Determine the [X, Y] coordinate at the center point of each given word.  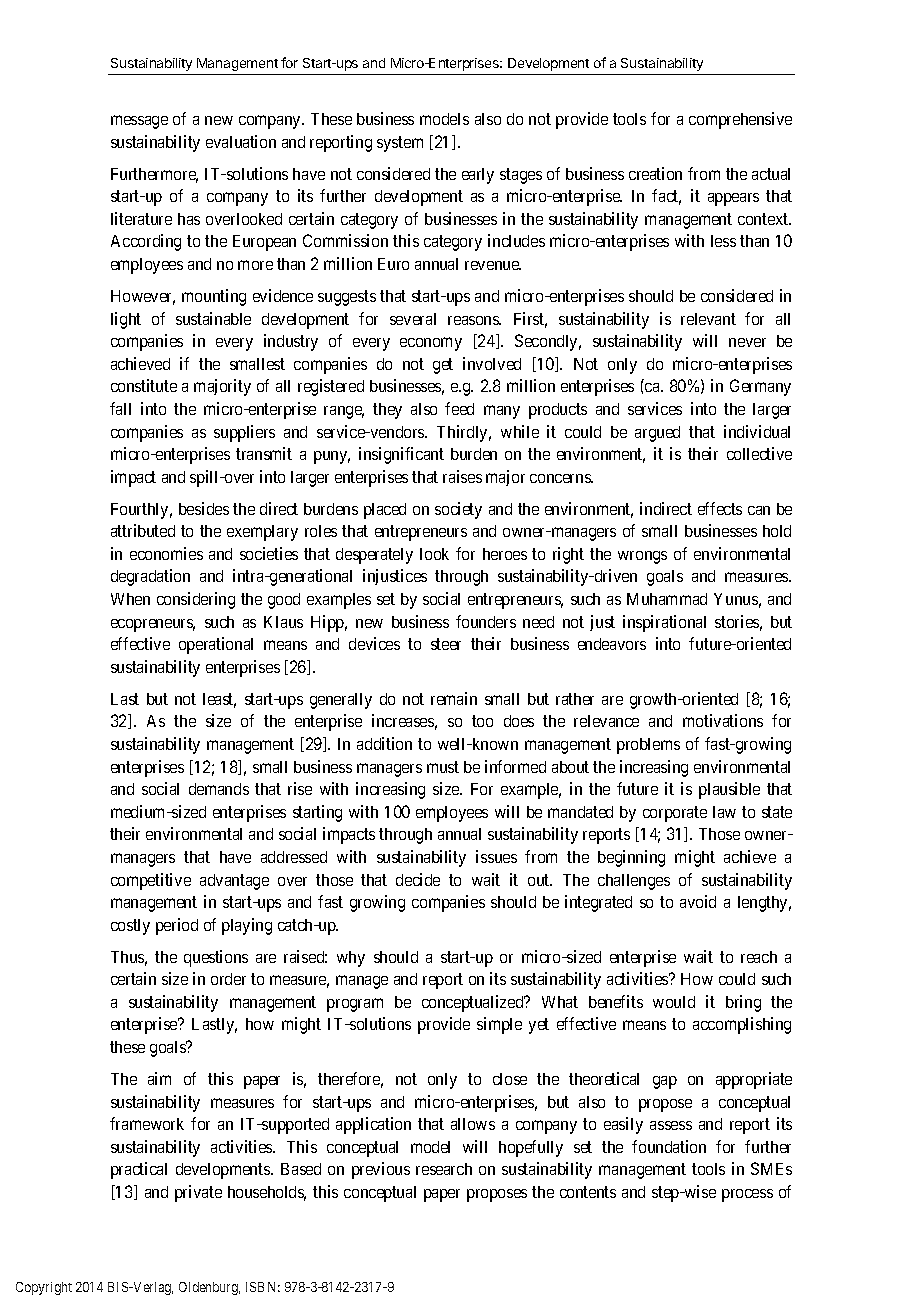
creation [655, 173]
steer [446, 644]
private [198, 1193]
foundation [669, 1146]
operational [216, 645]
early [478, 176]
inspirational [664, 623]
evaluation [241, 141]
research [444, 1169]
